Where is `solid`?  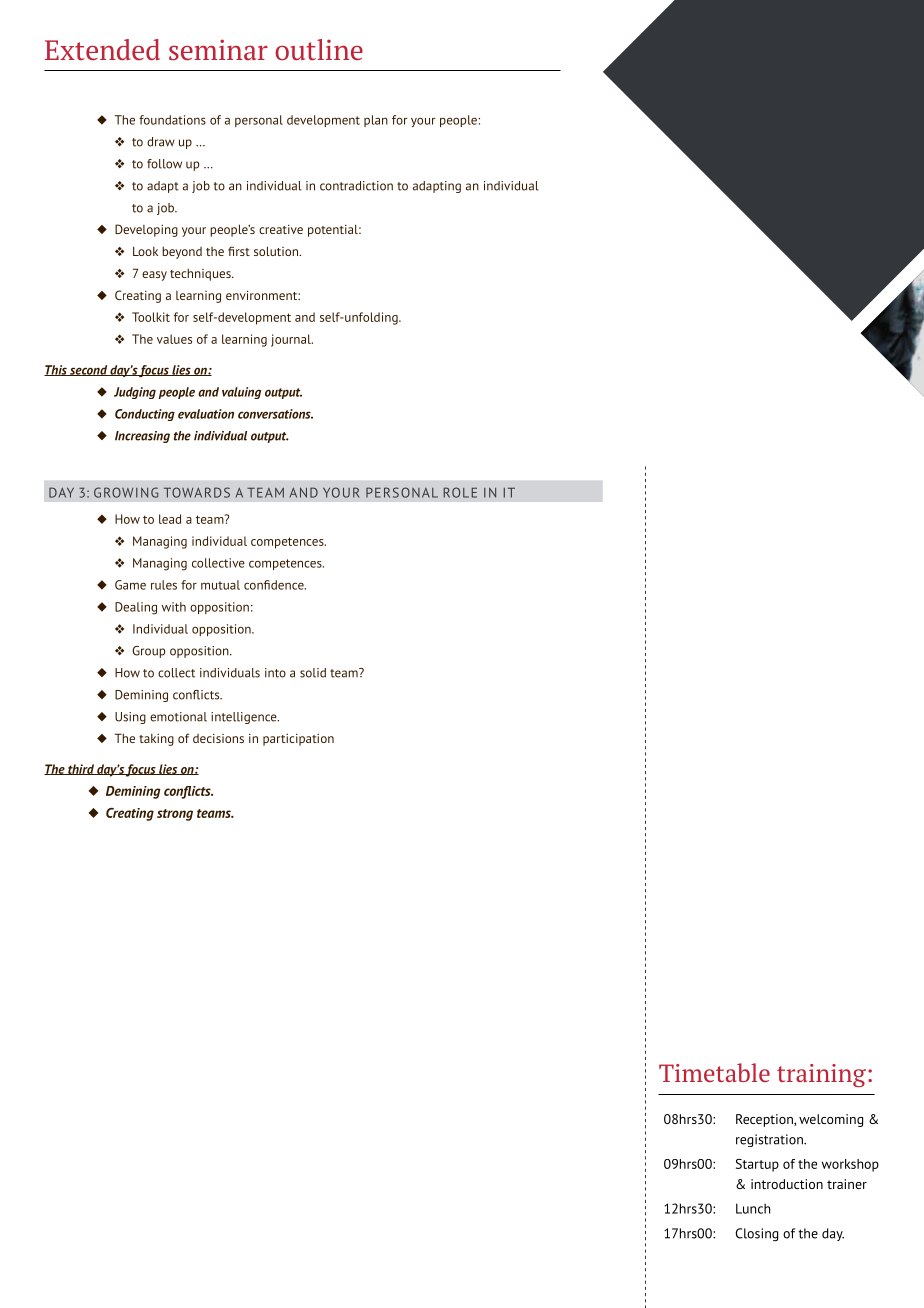 solid is located at coordinates (313, 673).
